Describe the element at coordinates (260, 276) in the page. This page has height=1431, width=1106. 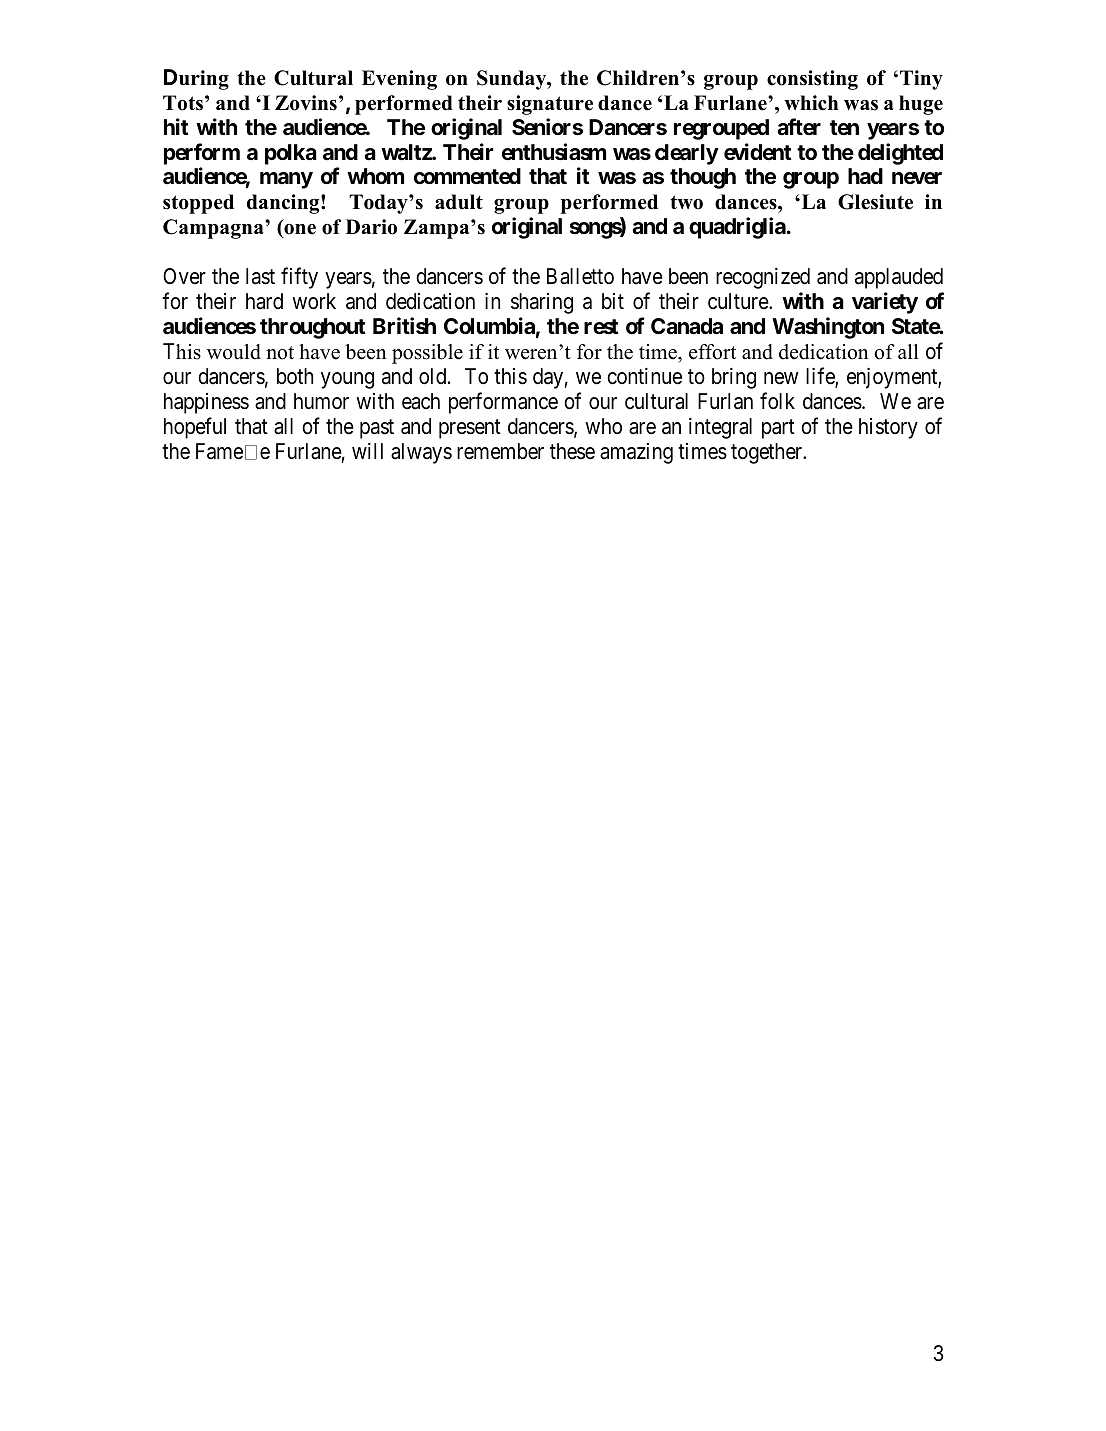
I see `last` at that location.
